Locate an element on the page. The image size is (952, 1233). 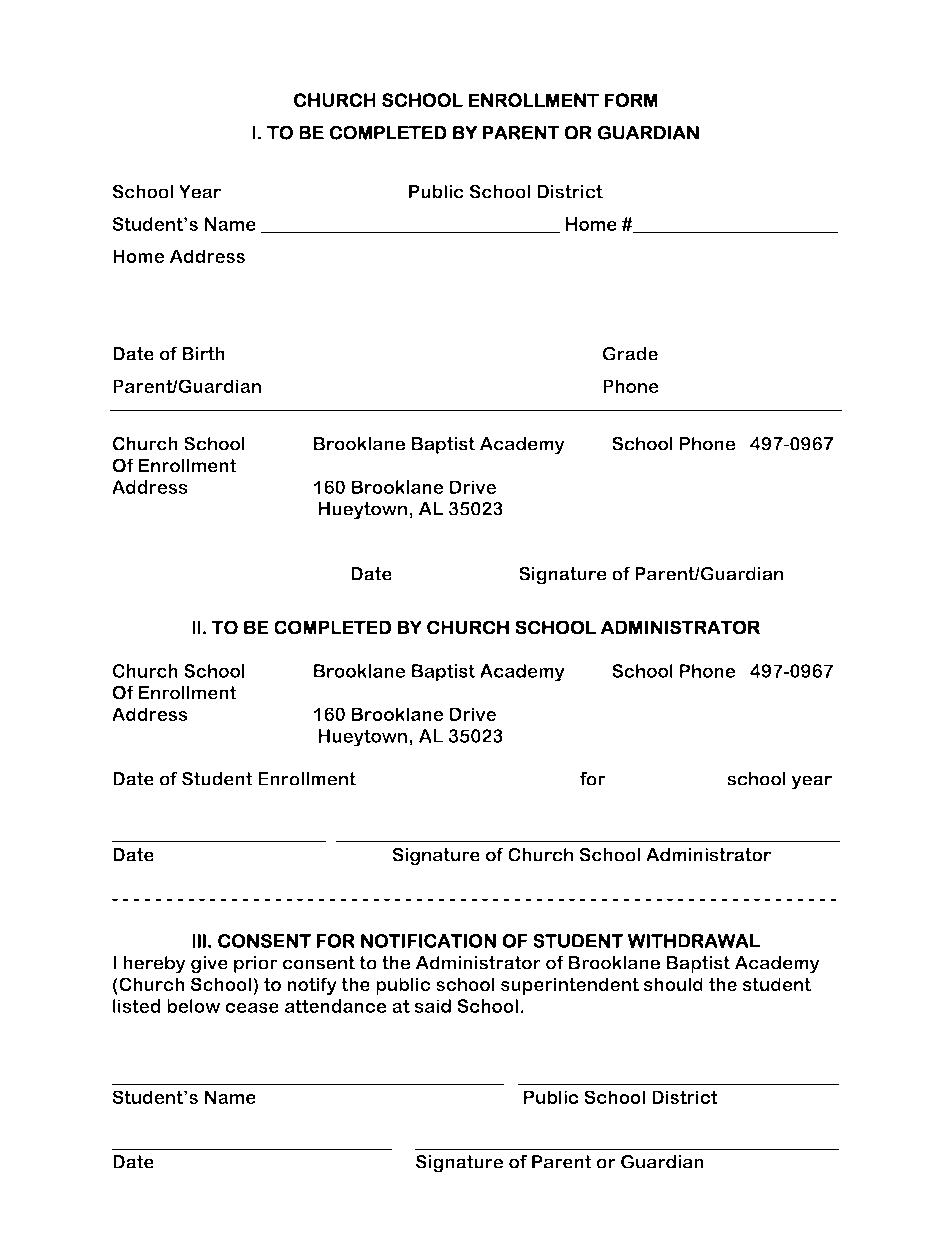
prior is located at coordinates (256, 965).
